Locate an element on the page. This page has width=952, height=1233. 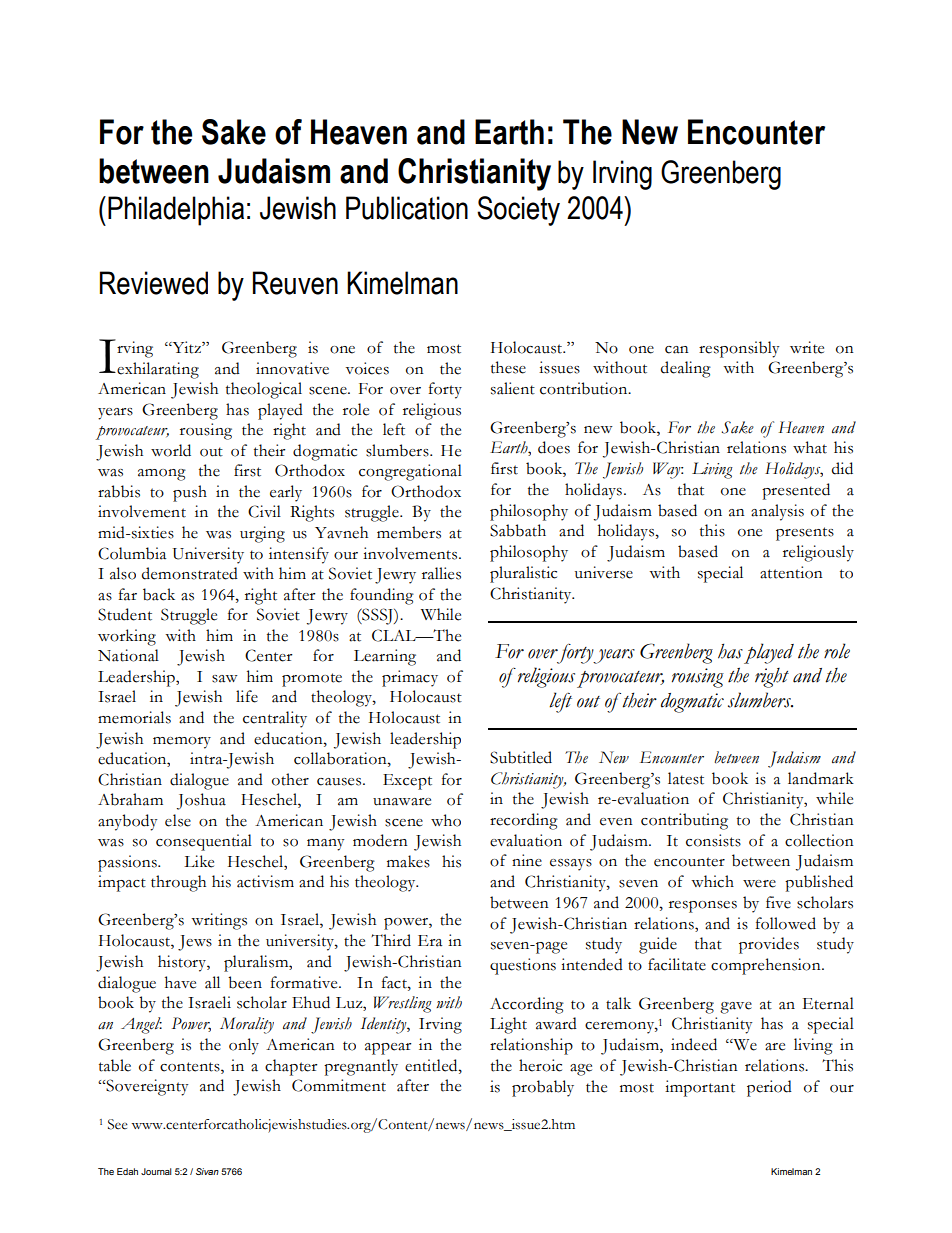
Society is located at coordinates (518, 211).
